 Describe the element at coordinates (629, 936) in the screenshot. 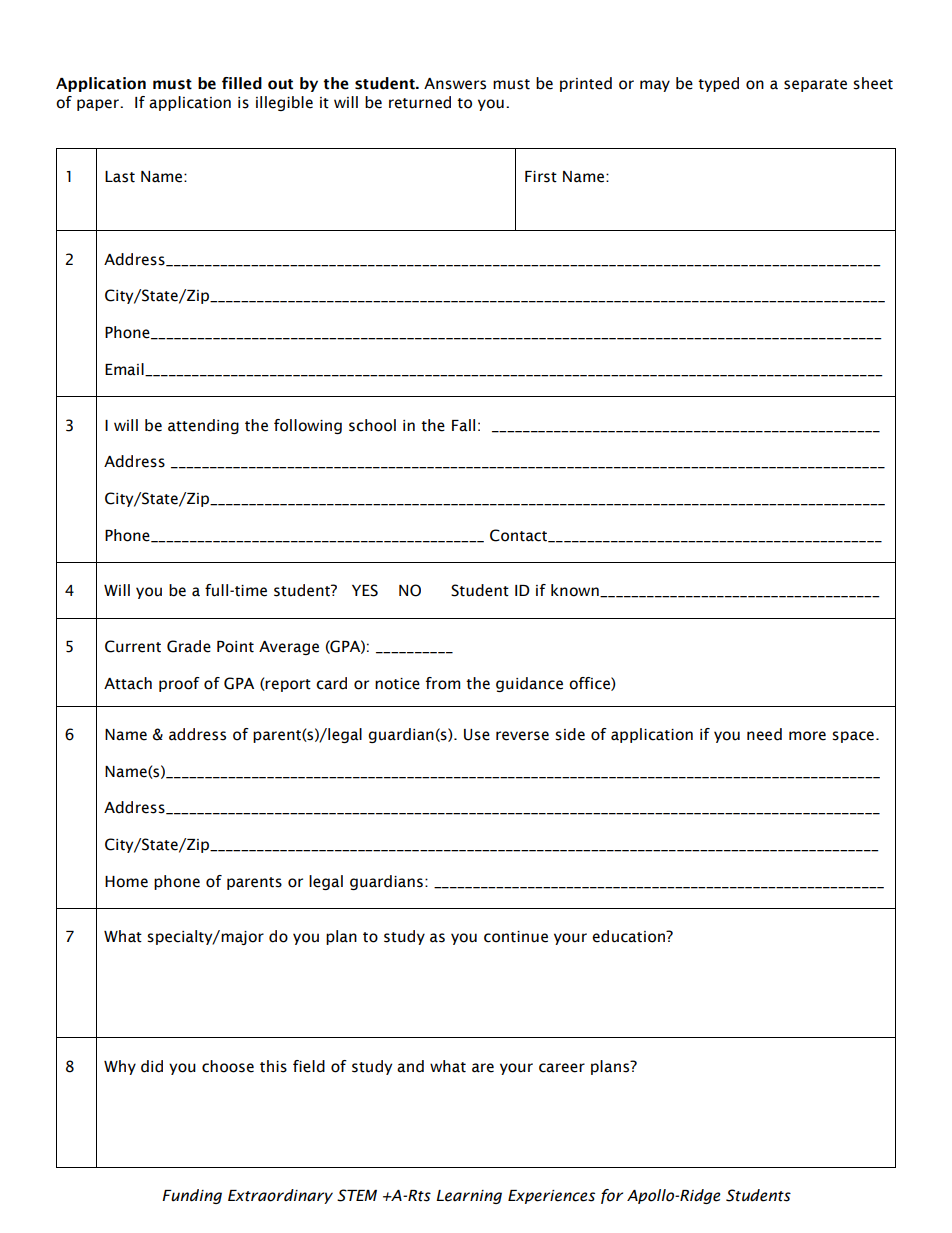

I see `education` at that location.
